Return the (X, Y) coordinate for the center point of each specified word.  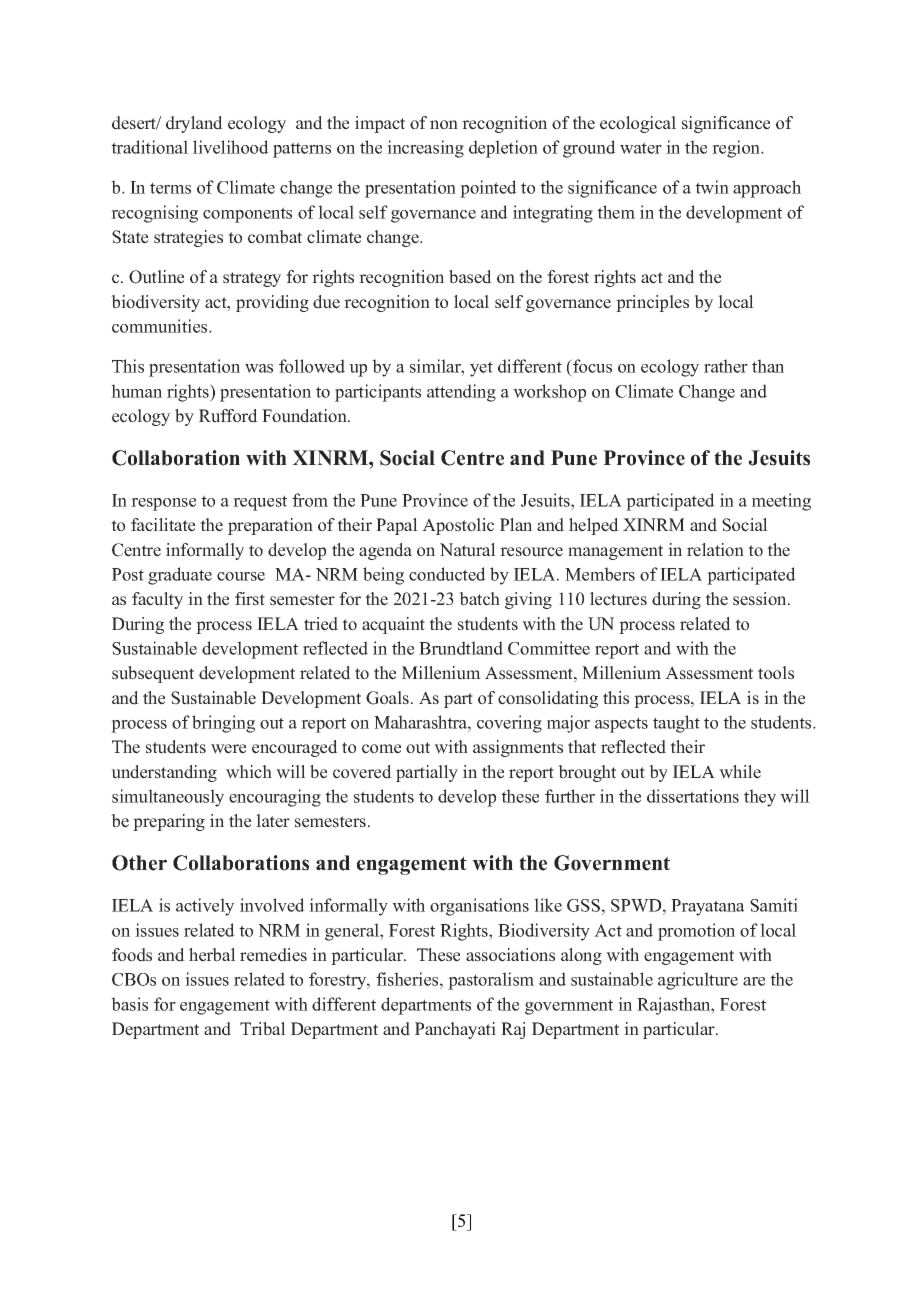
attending (461, 393)
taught (676, 724)
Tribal (263, 1029)
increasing (425, 149)
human (136, 391)
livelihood (231, 147)
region (737, 149)
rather (726, 366)
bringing (223, 724)
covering (509, 724)
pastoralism (491, 981)
